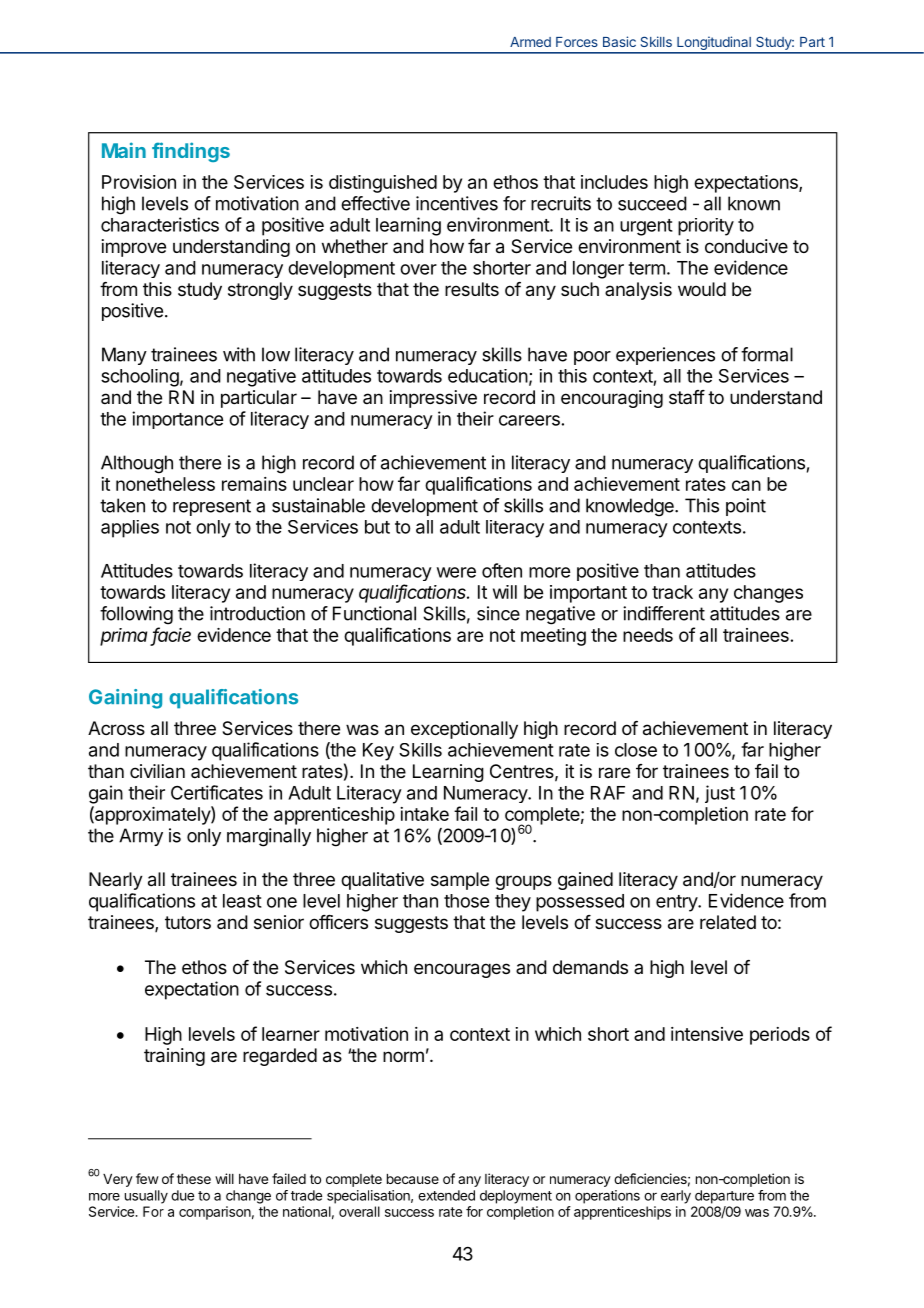 The image size is (924, 1308). What do you see at coordinates (664, 613) in the document?
I see `indifferent` at bounding box center [664, 613].
